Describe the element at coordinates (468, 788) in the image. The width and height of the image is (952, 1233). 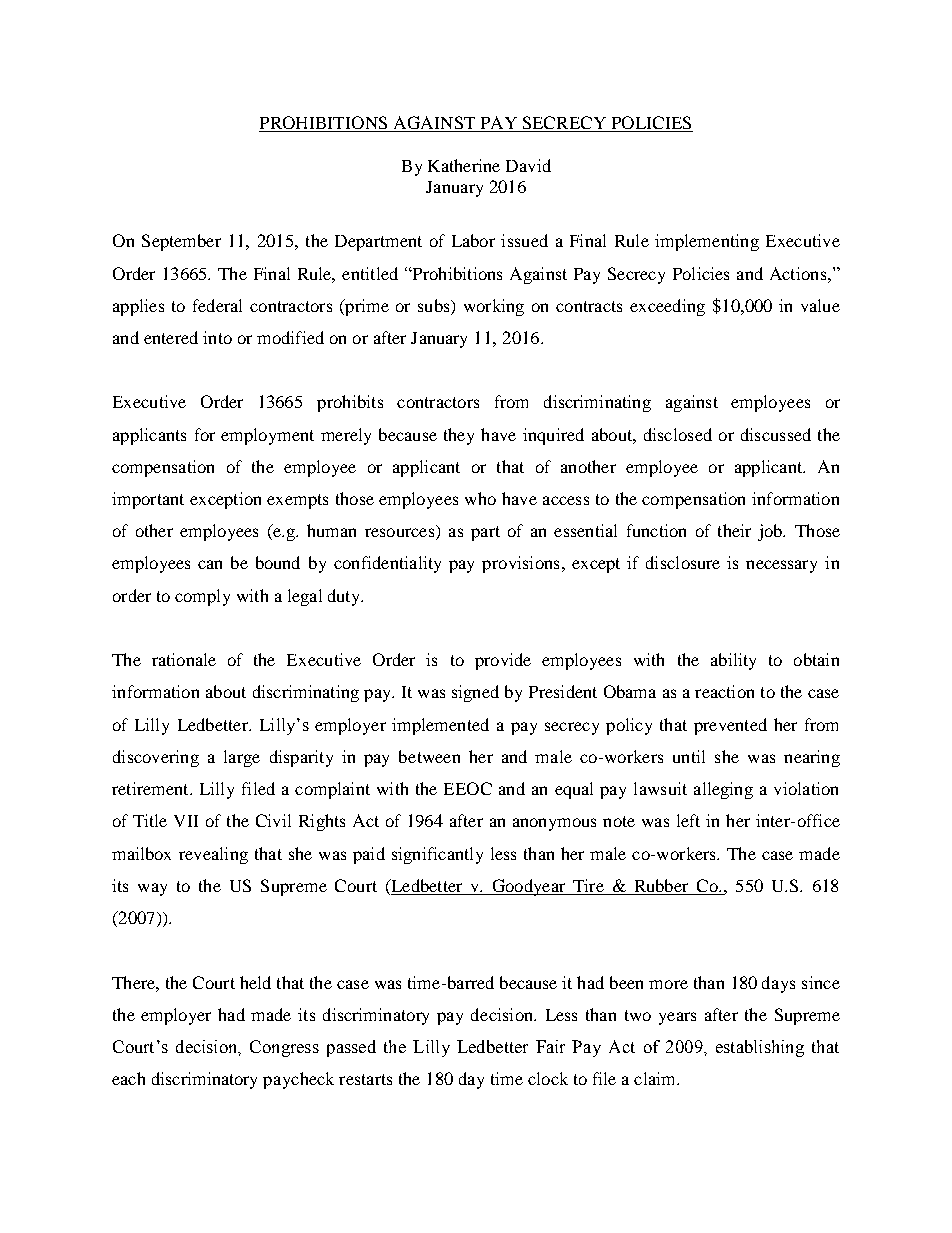
I see `EEOC` at that location.
